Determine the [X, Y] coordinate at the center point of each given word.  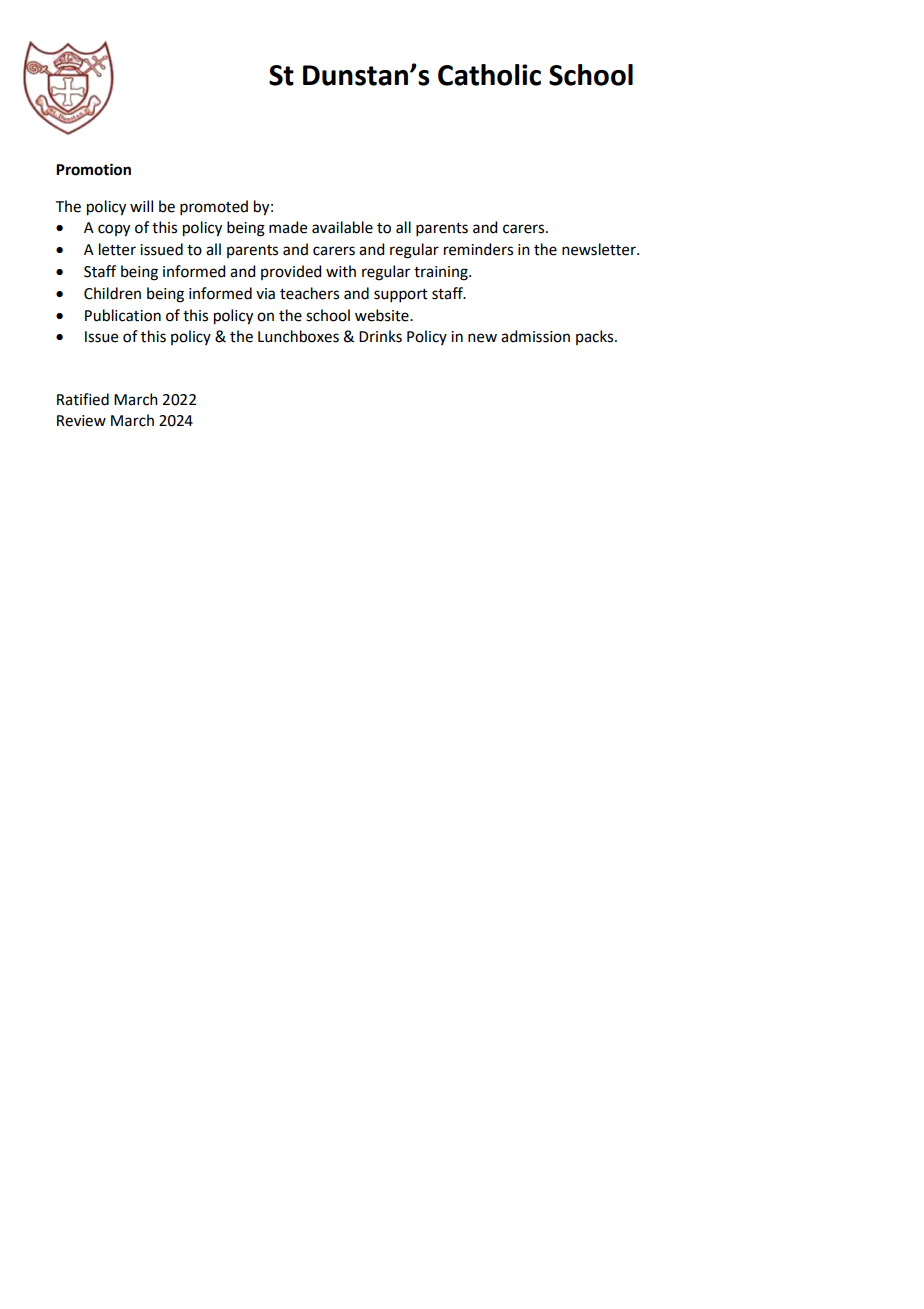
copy [114, 230]
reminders [478, 249]
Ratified [83, 399]
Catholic [489, 75]
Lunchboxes [298, 336]
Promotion [93, 169]
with [341, 271]
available [342, 227]
